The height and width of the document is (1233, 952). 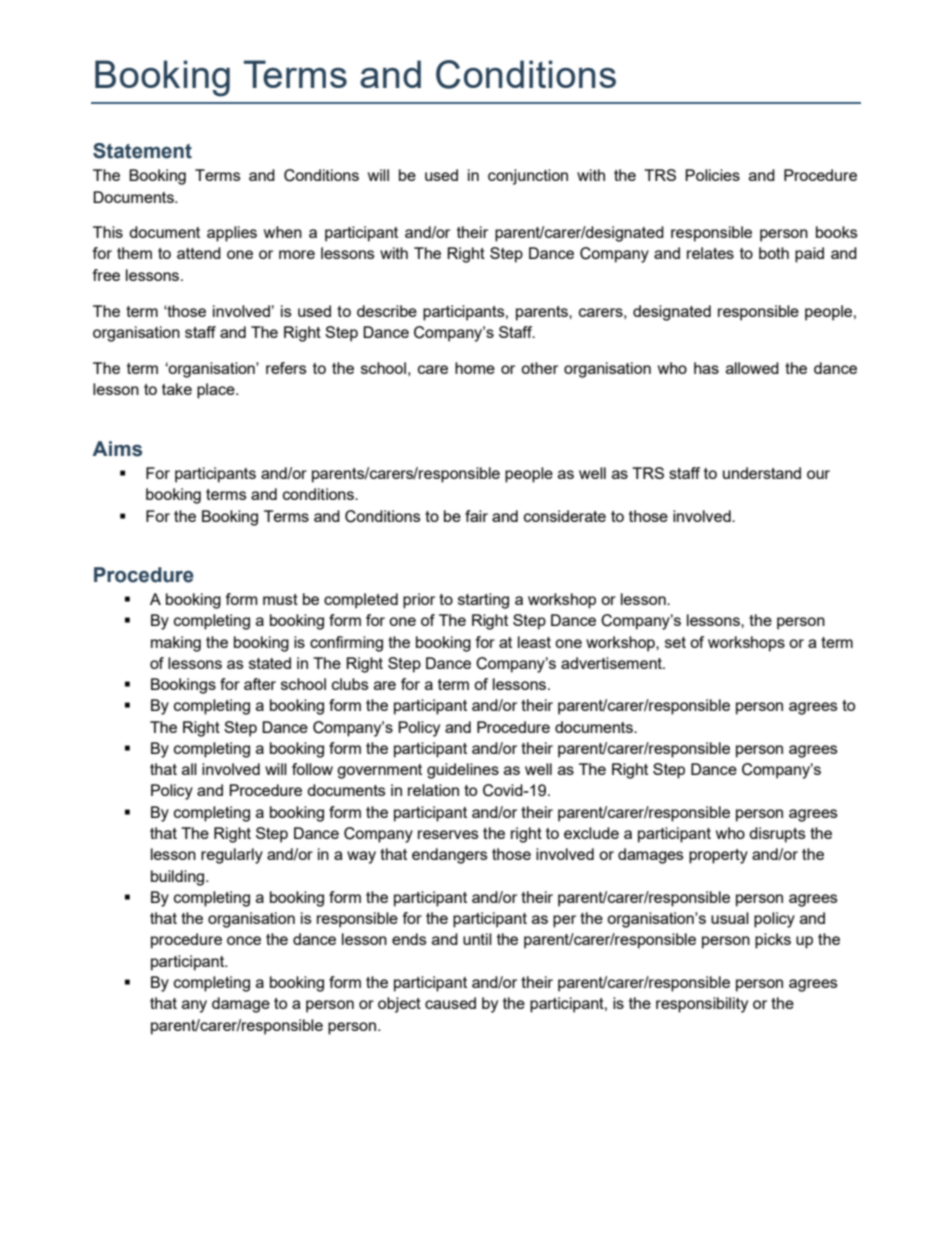 I want to click on set, so click(x=675, y=642).
